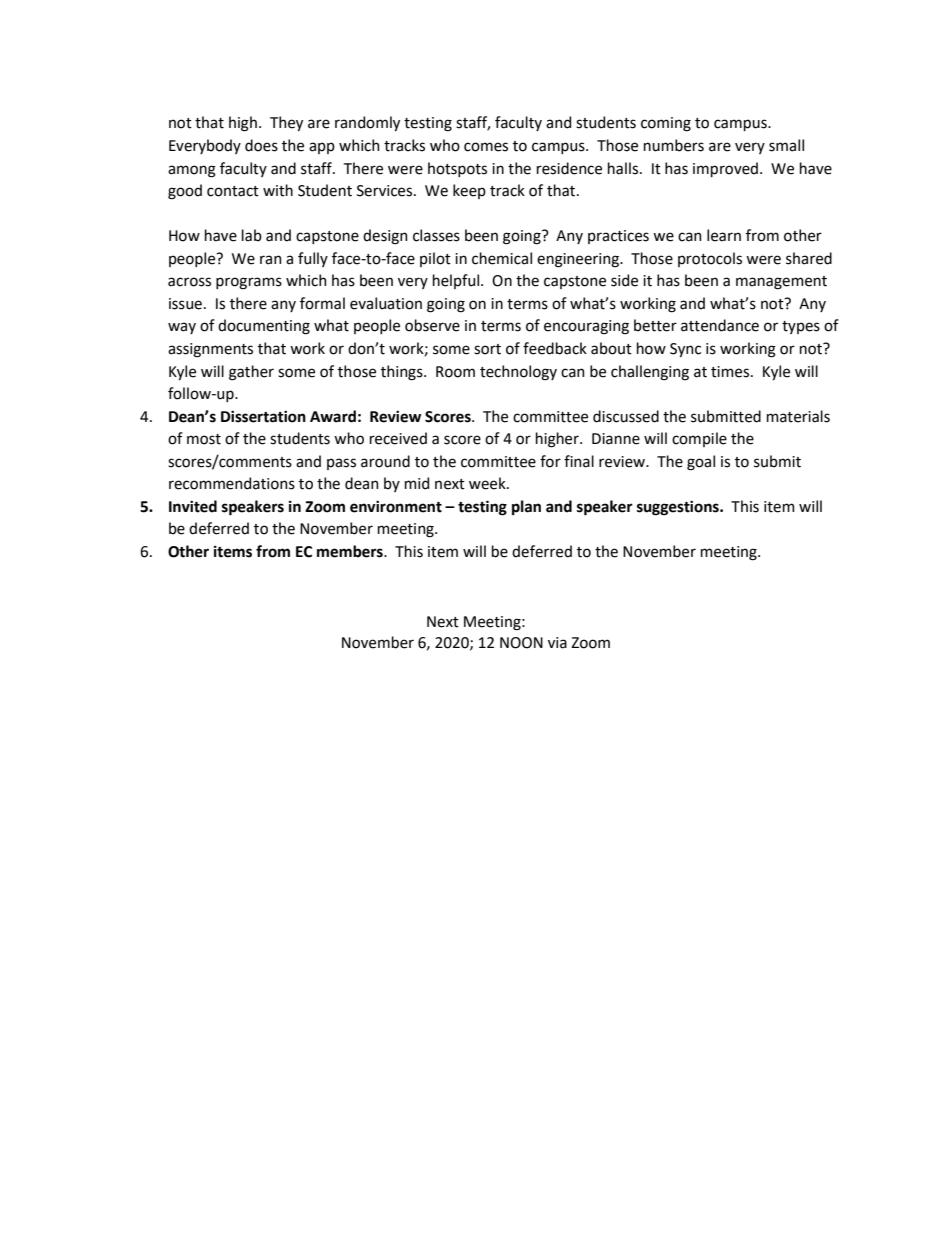 The height and width of the page is (1233, 952). What do you see at coordinates (521, 643) in the page?
I see `NOON` at bounding box center [521, 643].
